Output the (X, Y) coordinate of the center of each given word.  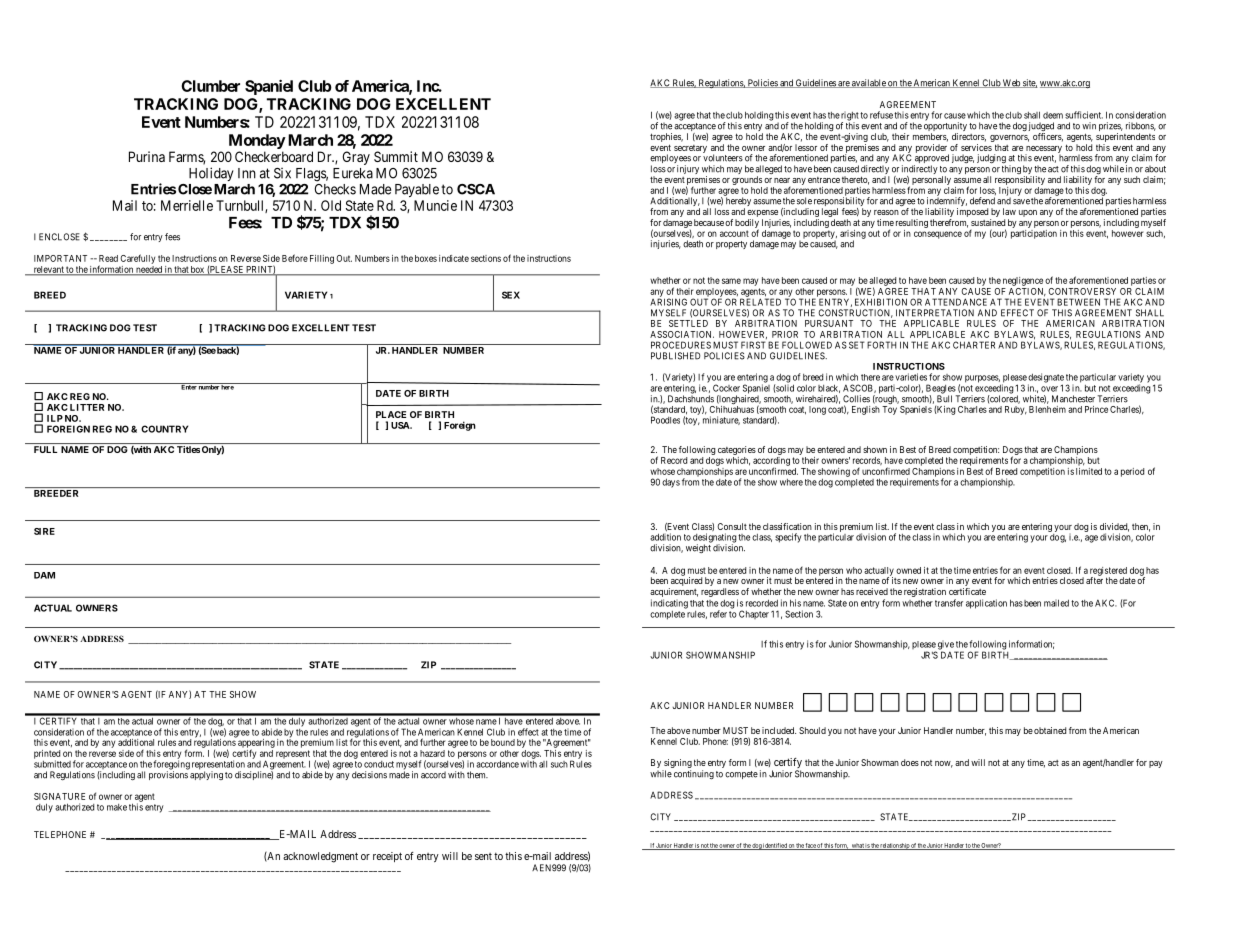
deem (1053, 115)
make (117, 807)
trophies (666, 139)
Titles (188, 449)
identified (775, 846)
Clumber (210, 86)
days (671, 483)
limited (1089, 471)
